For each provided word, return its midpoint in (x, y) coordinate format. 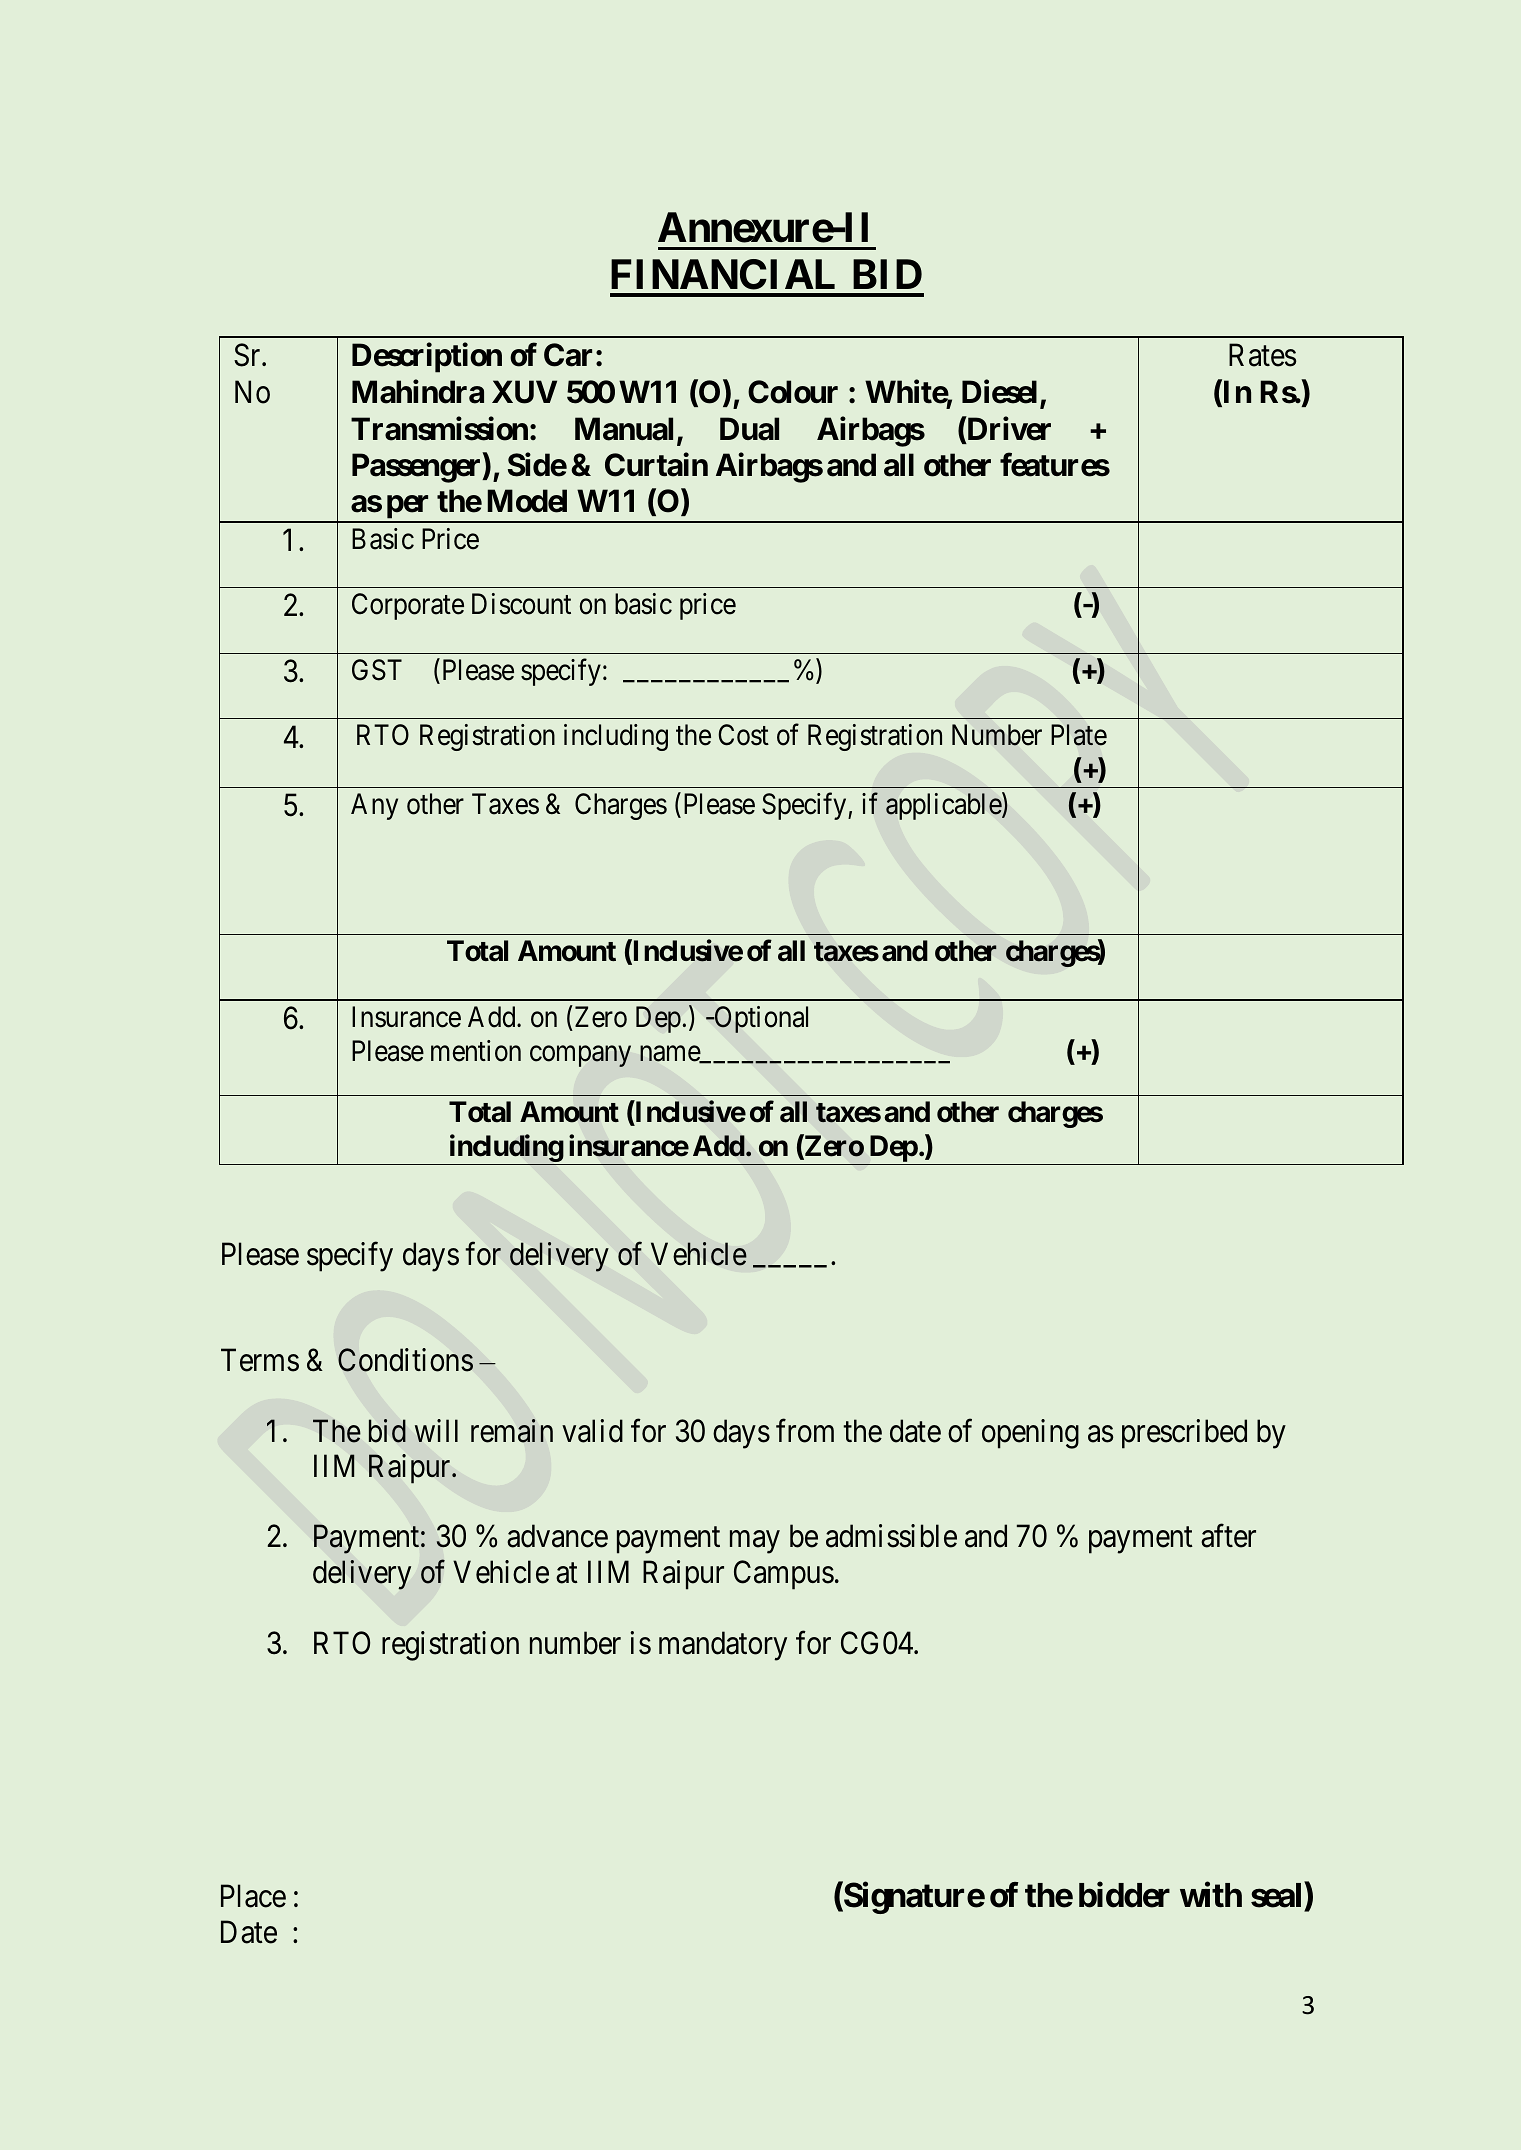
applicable (944, 806)
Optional (760, 1019)
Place (253, 1896)
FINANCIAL (723, 274)
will (436, 1430)
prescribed (1184, 1434)
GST (377, 670)
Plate (1079, 735)
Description (427, 357)
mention (476, 1051)
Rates (1262, 355)
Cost (743, 735)
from (805, 1431)
